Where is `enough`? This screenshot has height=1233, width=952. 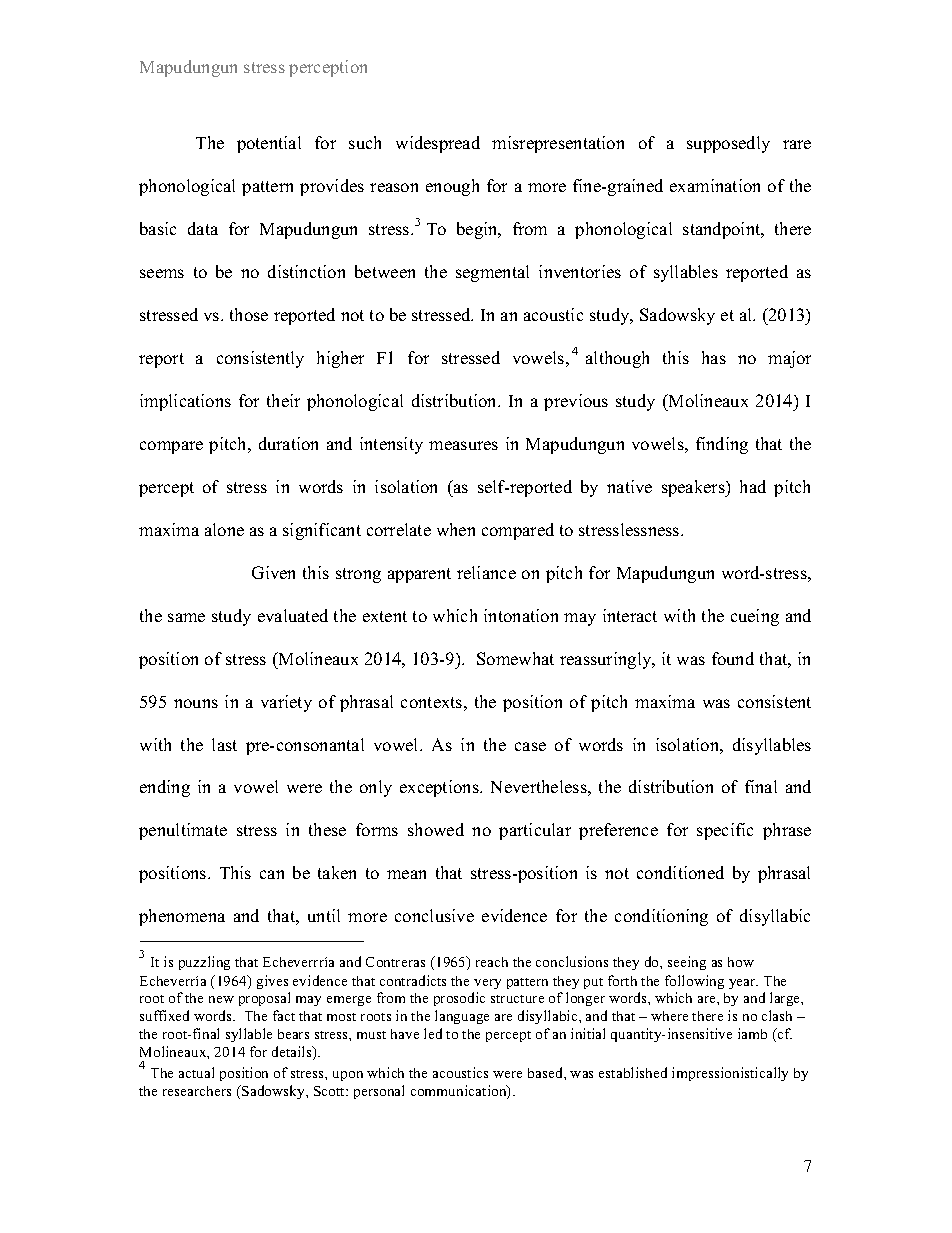 enough is located at coordinates (452, 187).
